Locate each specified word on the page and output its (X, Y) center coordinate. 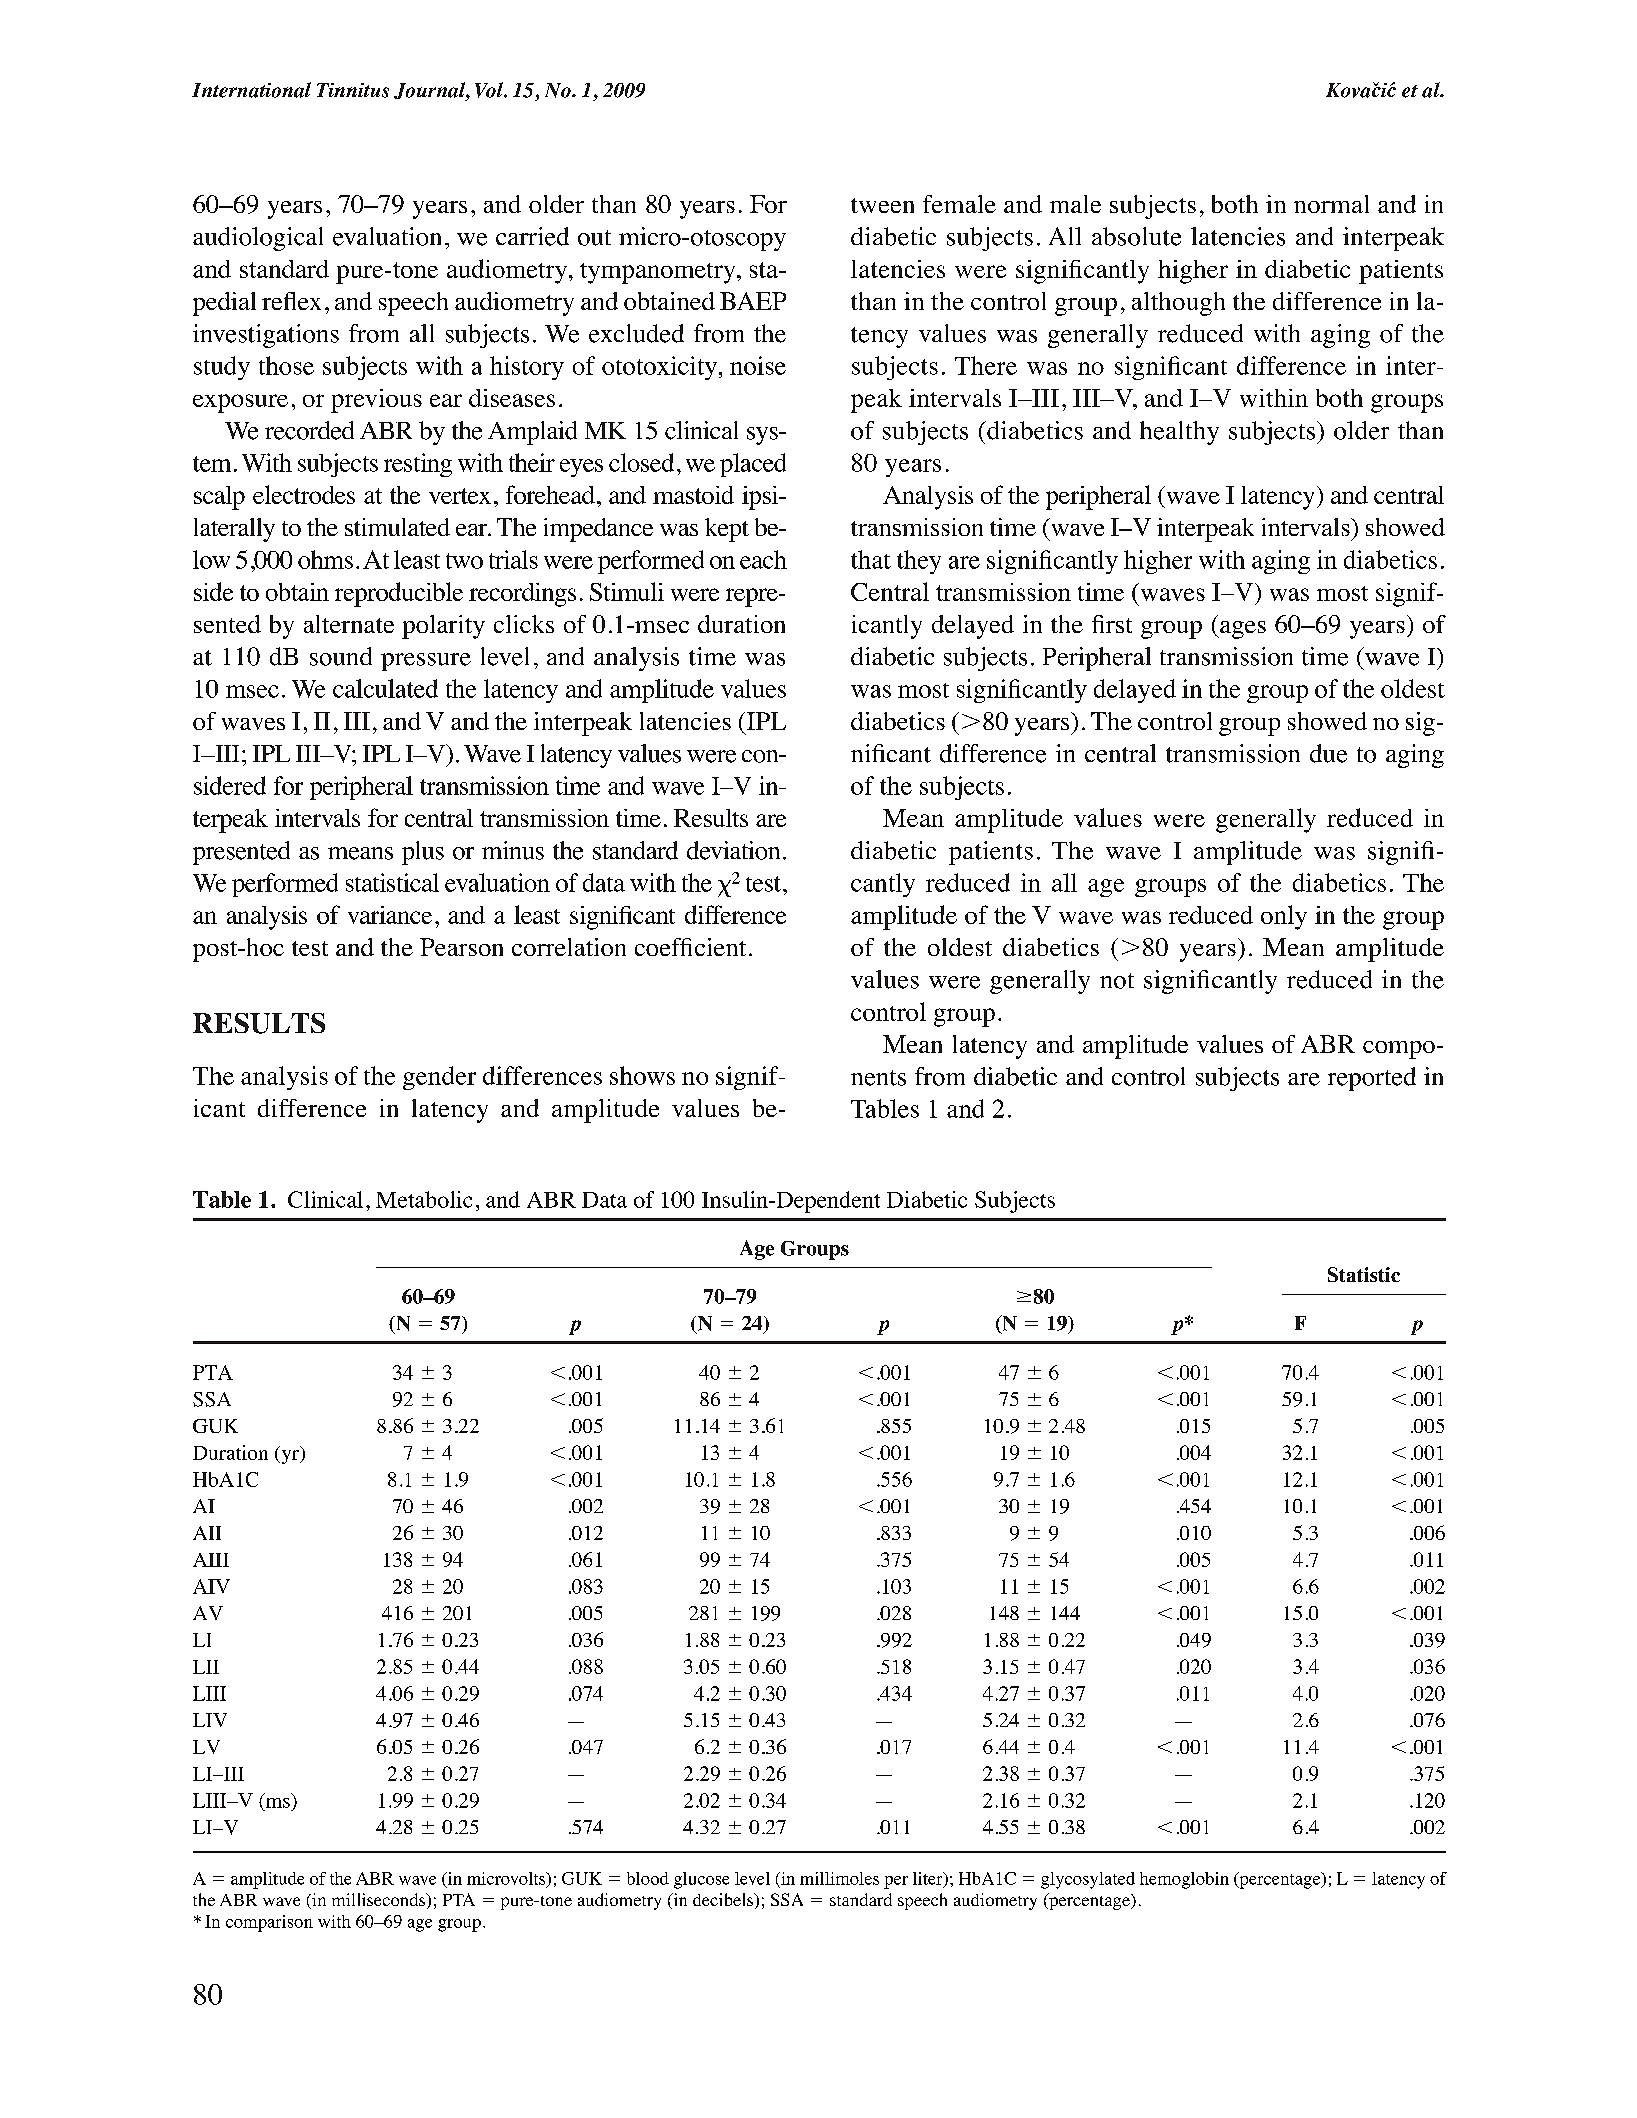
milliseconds (380, 1901)
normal (1331, 204)
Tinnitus (353, 90)
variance (390, 915)
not (1117, 981)
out (594, 238)
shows (642, 1075)
